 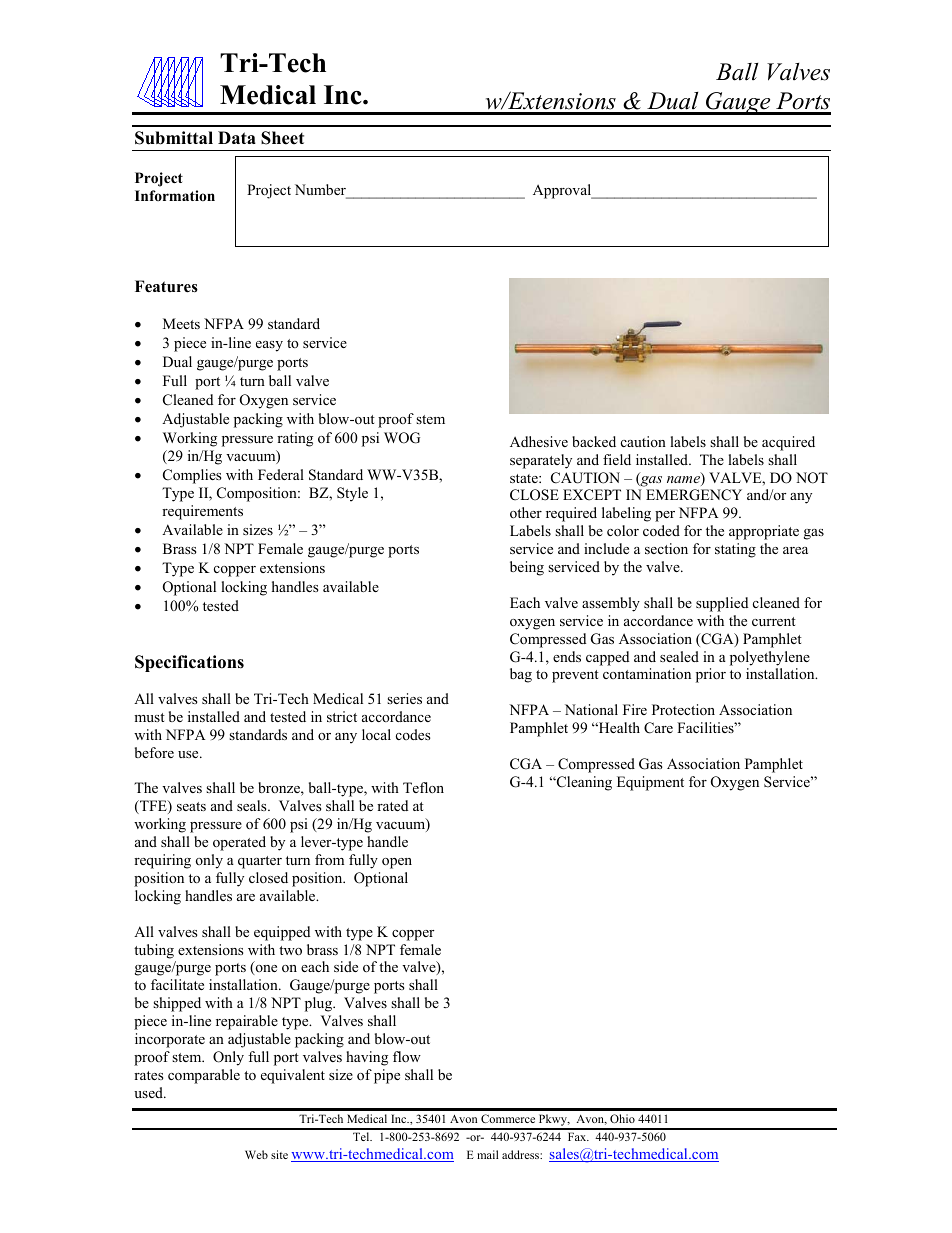 I want to click on acquired, so click(x=788, y=443).
